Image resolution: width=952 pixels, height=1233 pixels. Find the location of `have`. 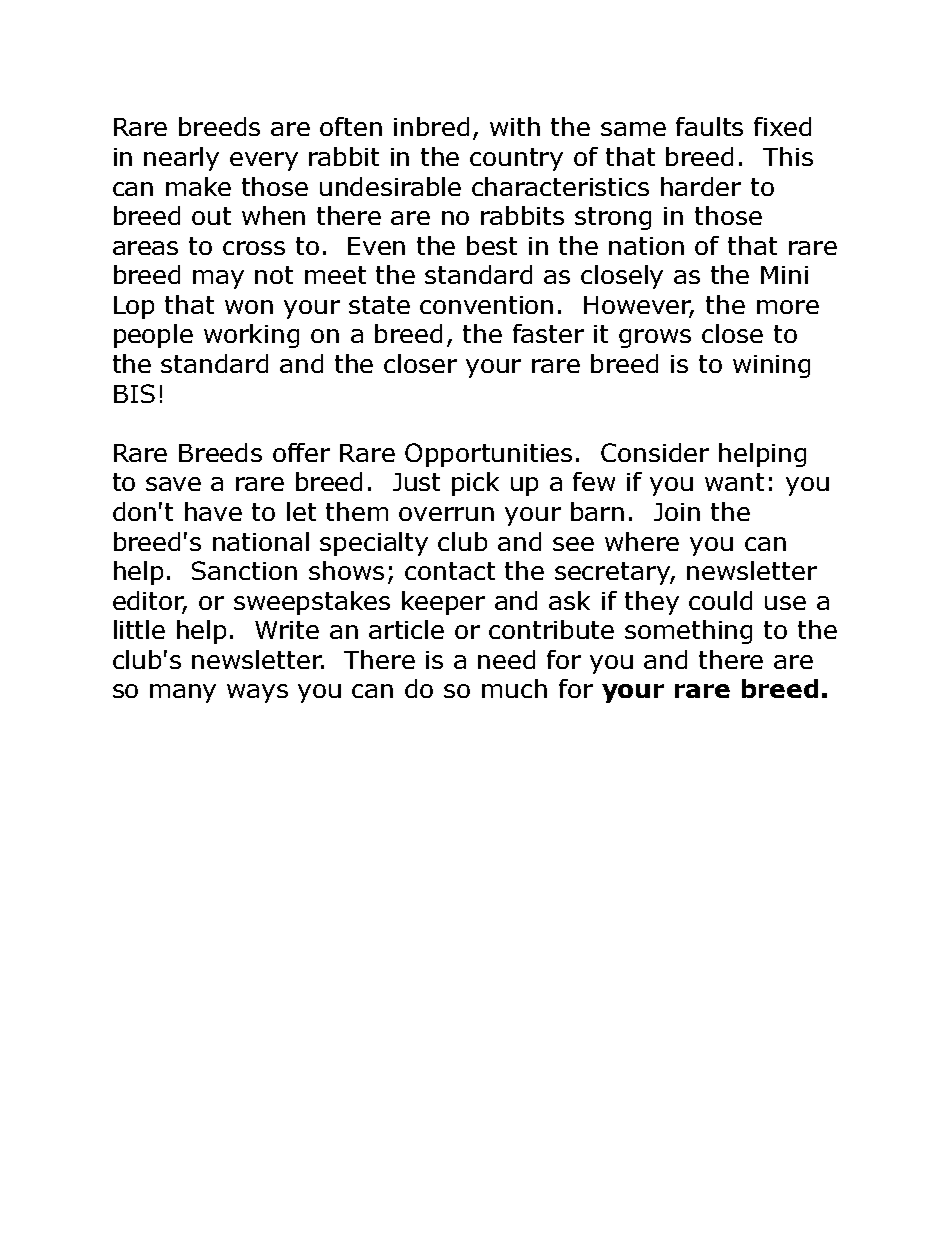

have is located at coordinates (213, 511).
